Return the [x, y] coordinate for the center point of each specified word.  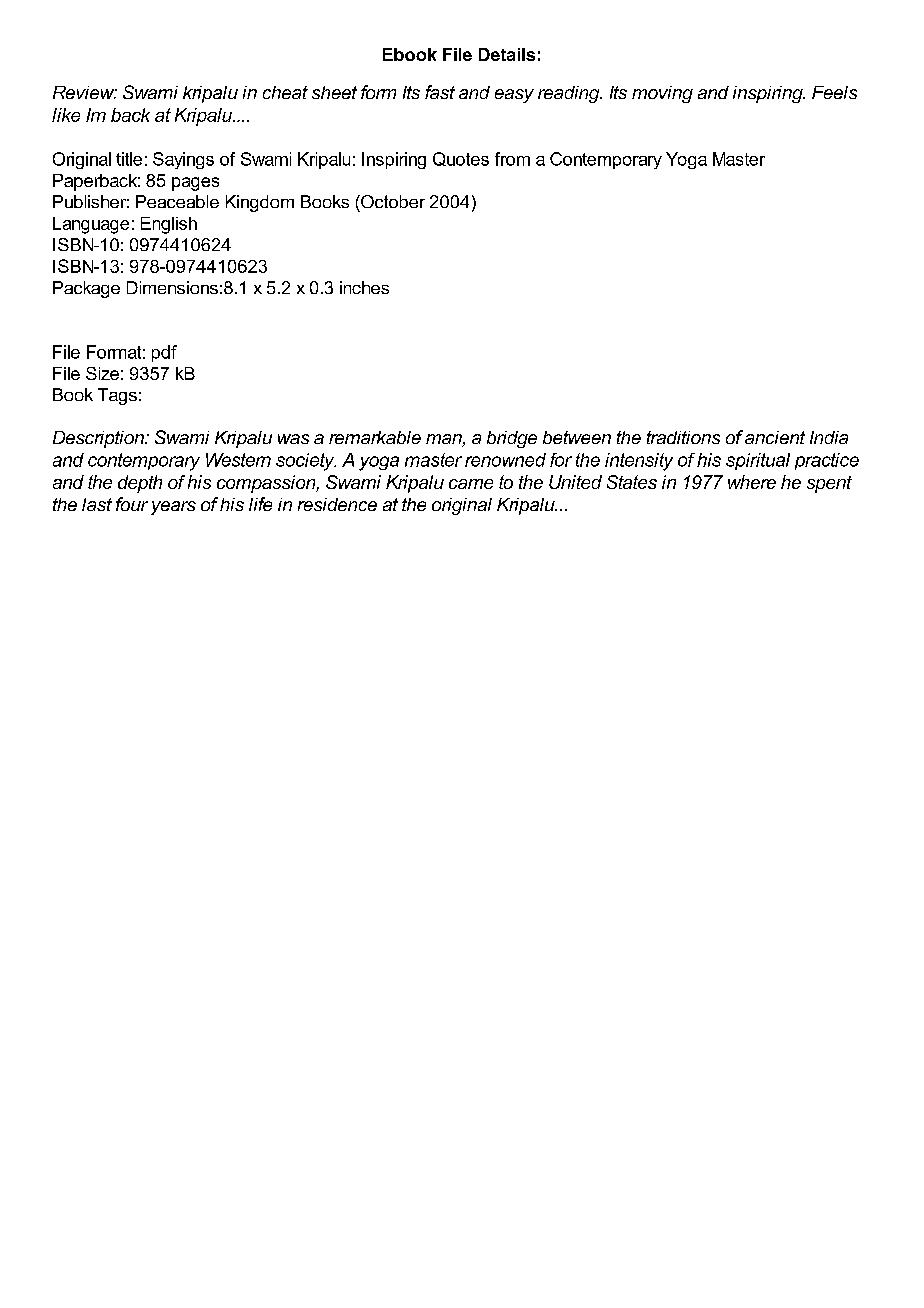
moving [662, 94]
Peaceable [177, 201]
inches [364, 287]
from [512, 159]
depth [140, 484]
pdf [164, 353]
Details [507, 54]
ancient [775, 437]
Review [85, 92]
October [392, 201]
